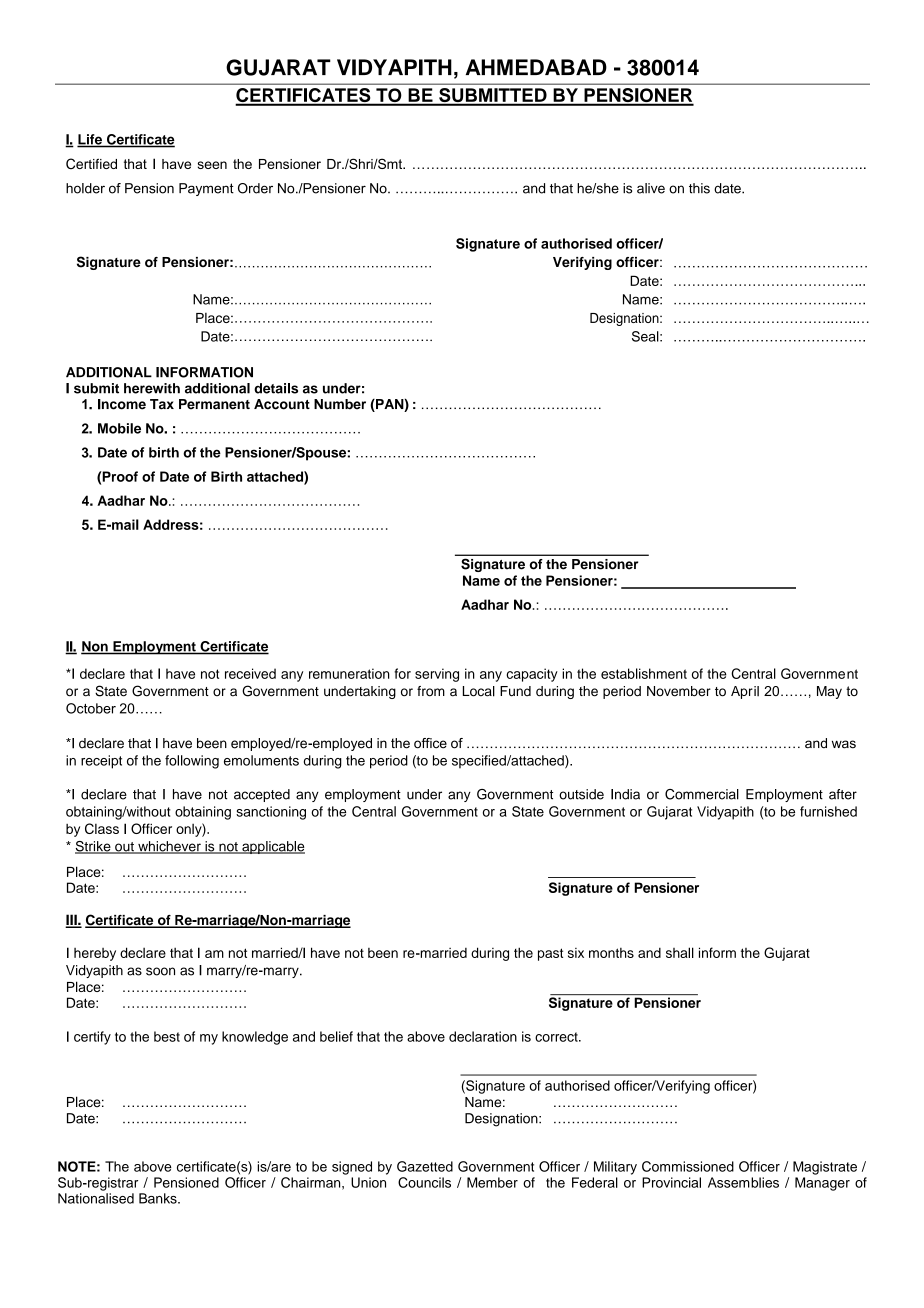 The width and height of the screenshot is (924, 1308). I want to click on this, so click(699, 188).
